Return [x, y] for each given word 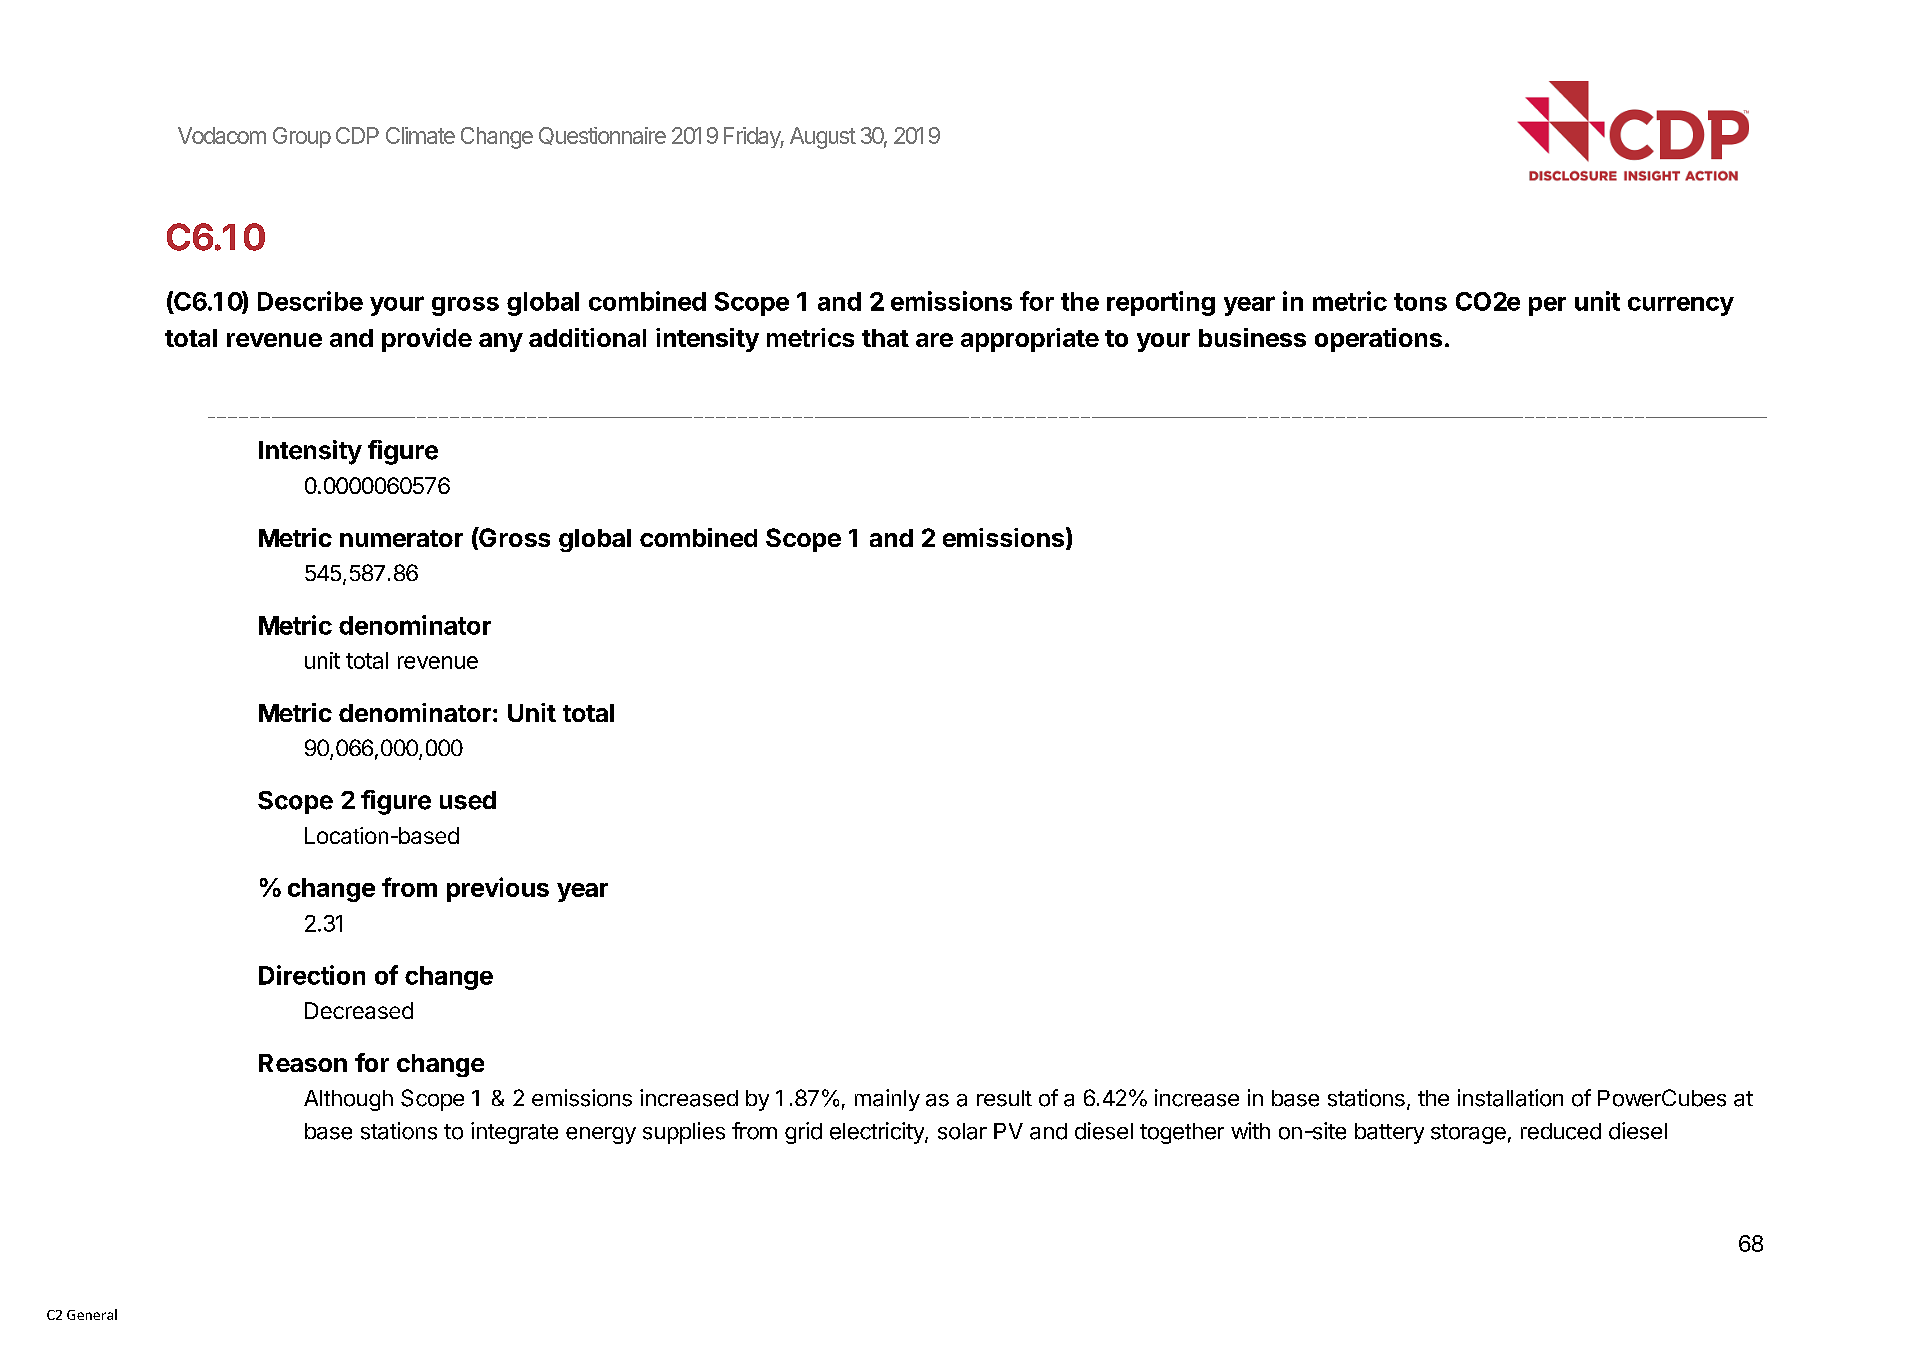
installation [1510, 1098]
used [468, 800]
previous [498, 889]
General [92, 1314]
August [823, 138]
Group [302, 137]
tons [1420, 302]
